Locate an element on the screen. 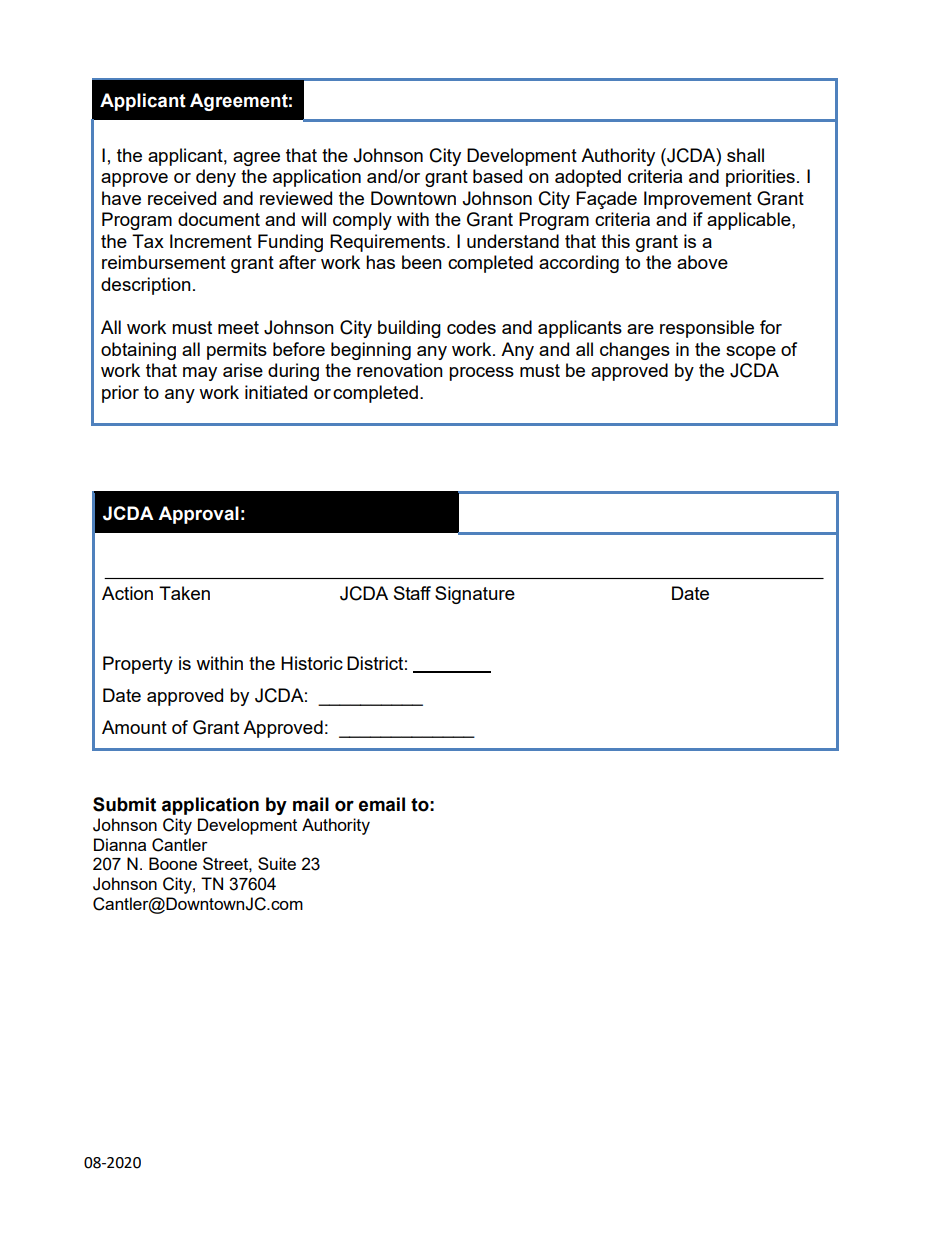 The height and width of the screenshot is (1233, 952). Signature is located at coordinates (475, 595).
